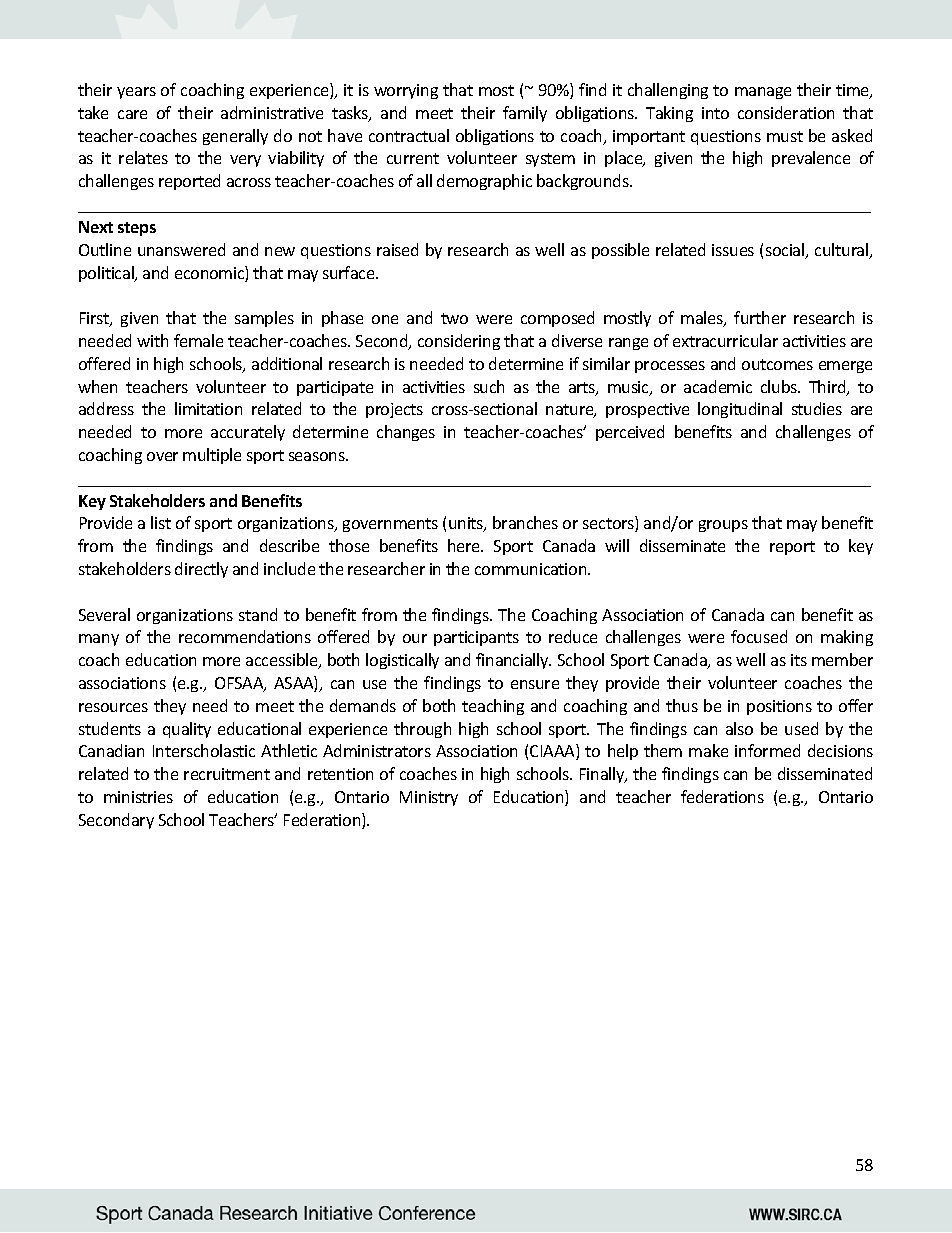 Image resolution: width=952 pixels, height=1233 pixels. Describe the element at coordinates (198, 340) in the document. I see `female` at that location.
